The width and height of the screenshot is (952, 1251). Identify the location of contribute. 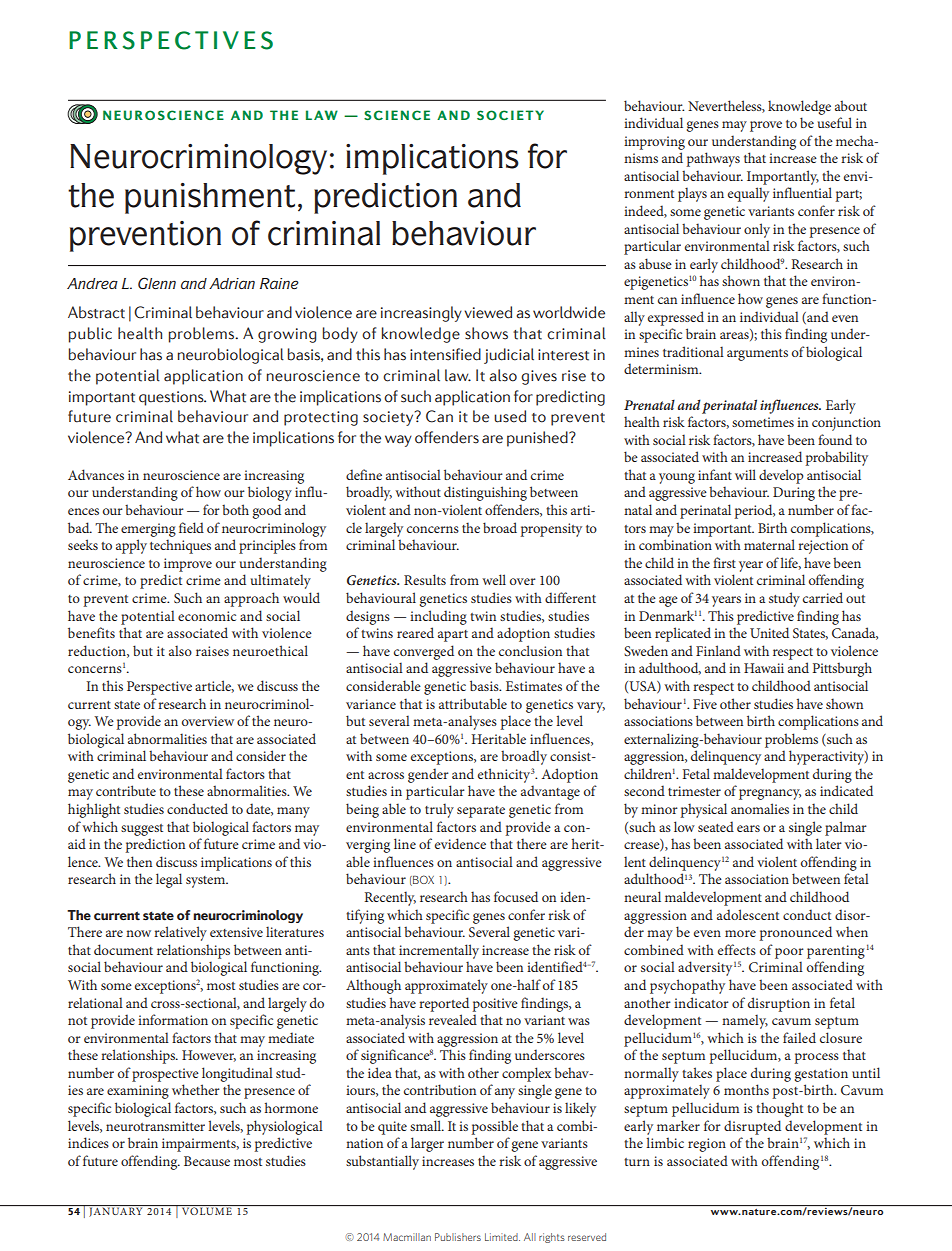
(126, 790).
